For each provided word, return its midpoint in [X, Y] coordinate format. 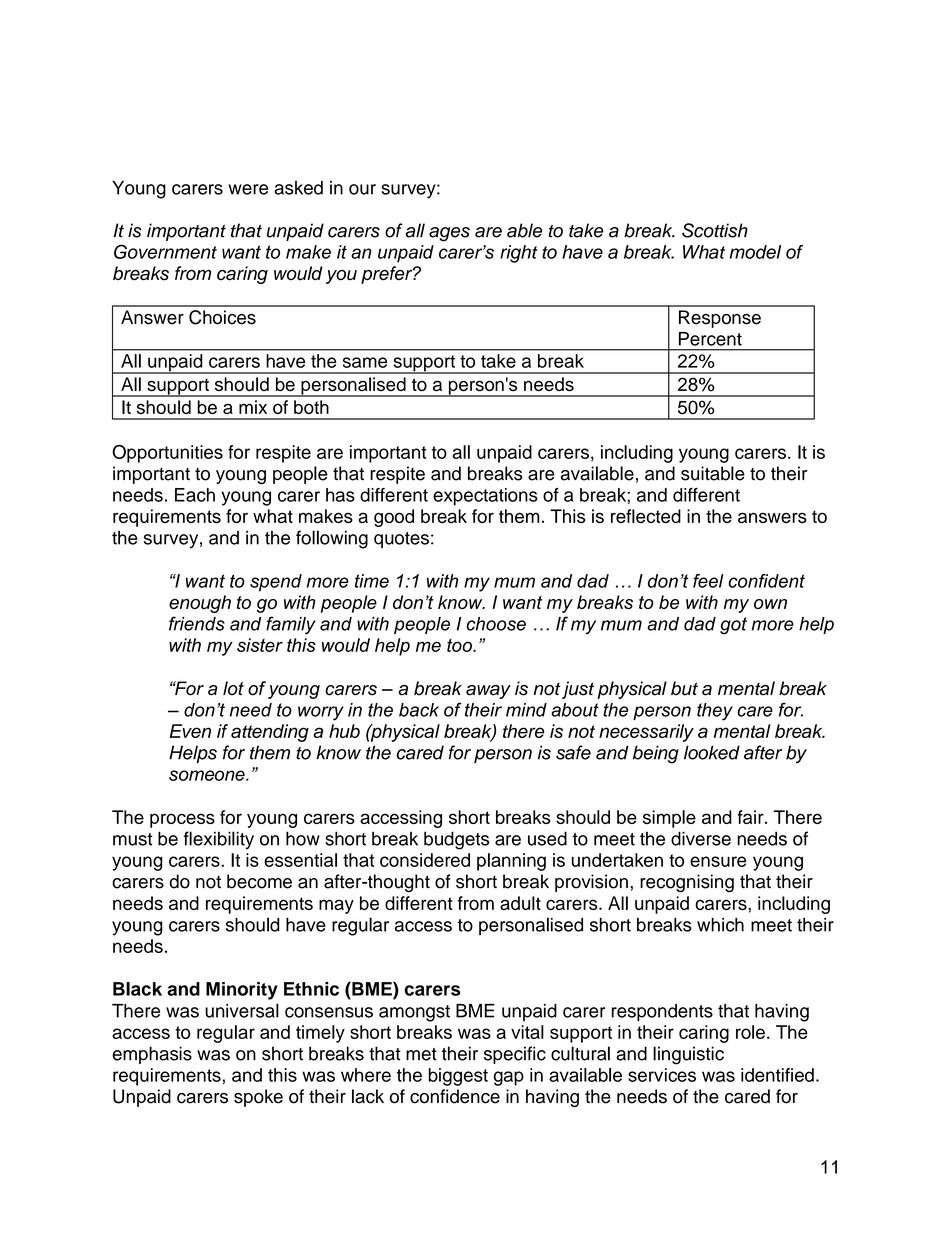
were [248, 189]
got [733, 626]
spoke [258, 1098]
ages [449, 234]
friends [197, 623]
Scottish [715, 230]
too [460, 645]
